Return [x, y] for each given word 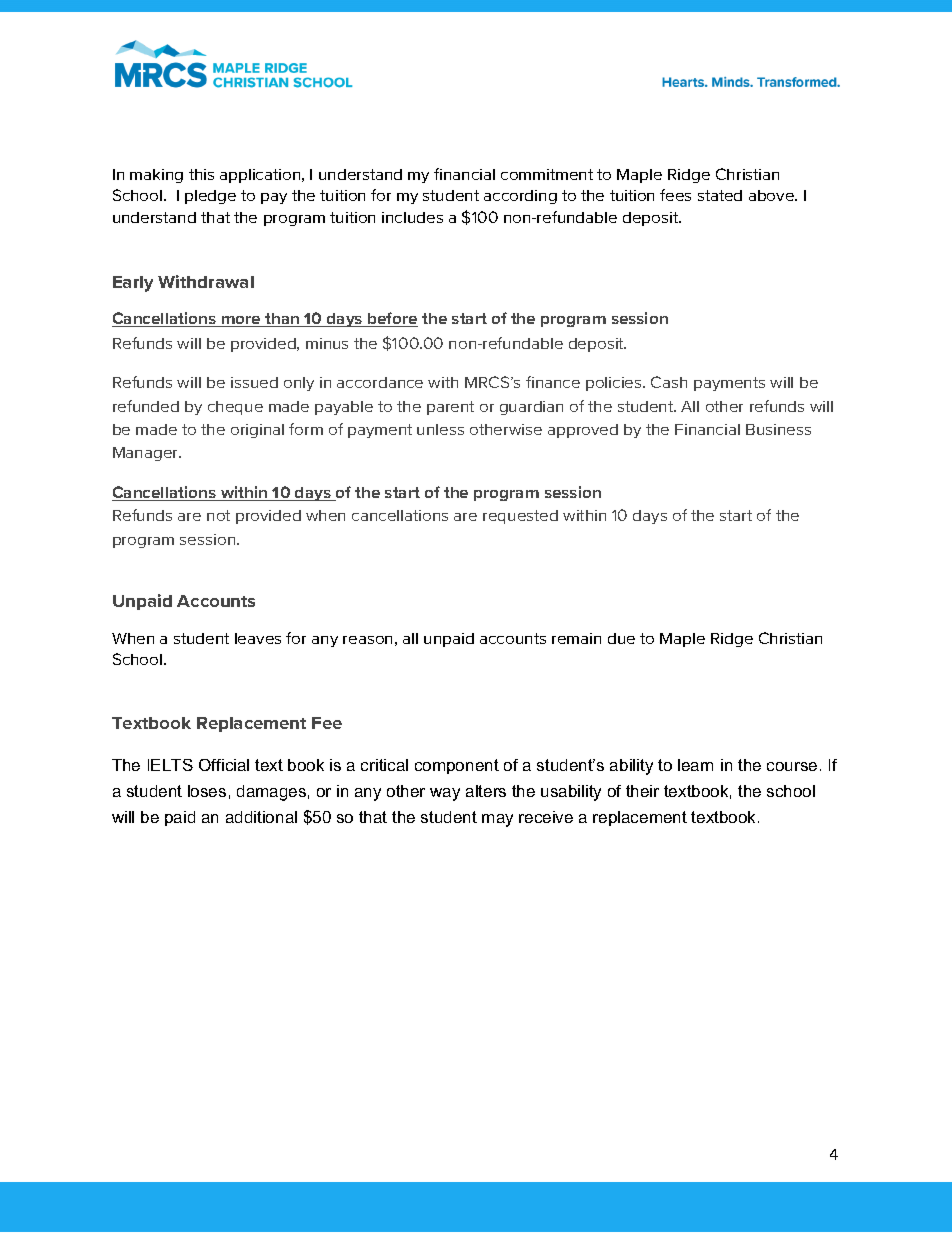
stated [720, 195]
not [218, 515]
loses [207, 791]
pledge [210, 197]
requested [520, 517]
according [520, 197]
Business [778, 429]
